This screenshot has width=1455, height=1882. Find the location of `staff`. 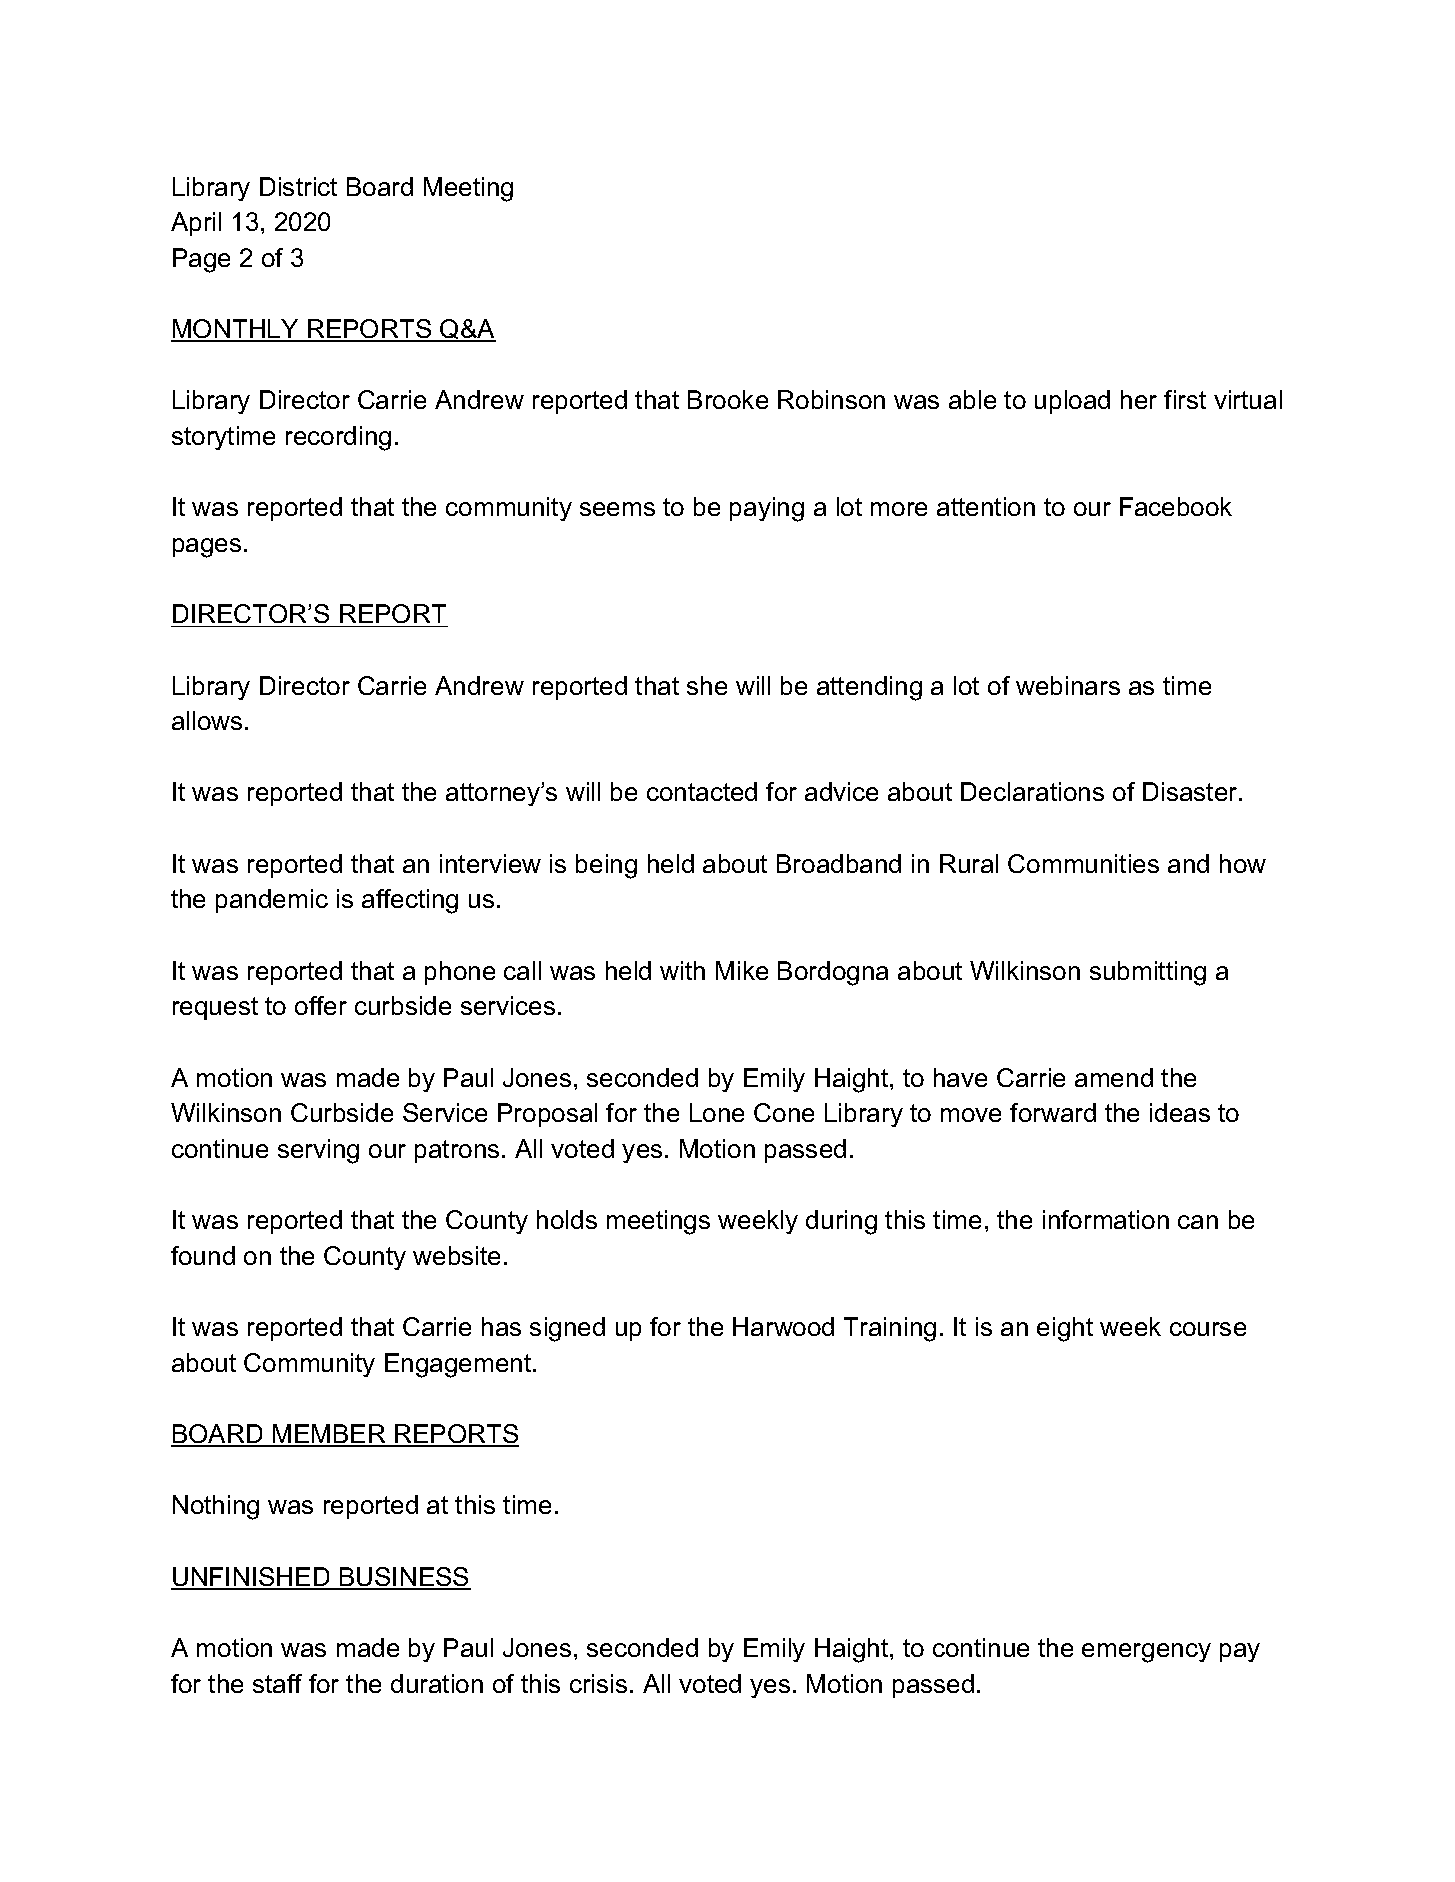

staff is located at coordinates (277, 1683).
